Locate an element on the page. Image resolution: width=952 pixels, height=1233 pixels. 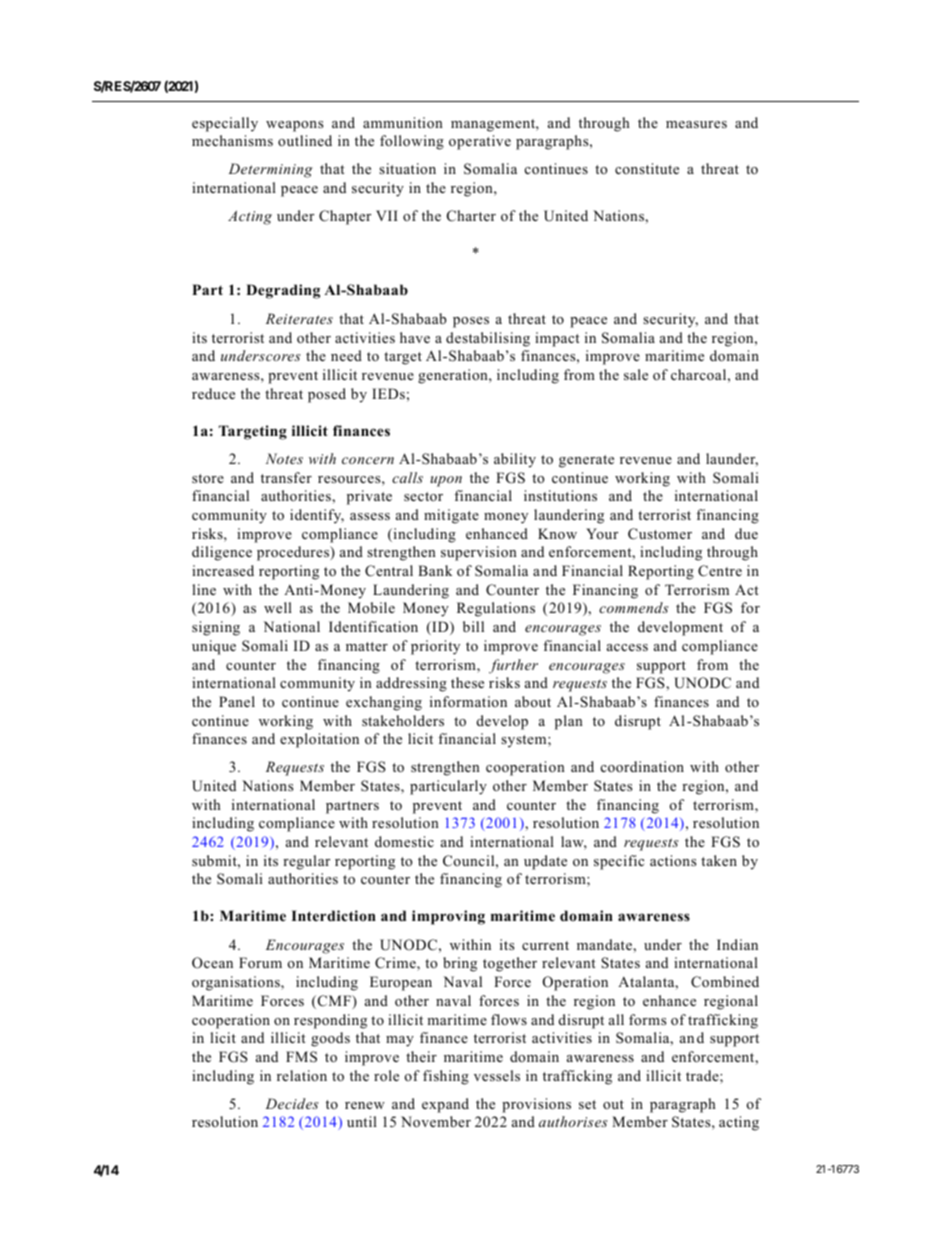
exploitation is located at coordinates (319, 740).
